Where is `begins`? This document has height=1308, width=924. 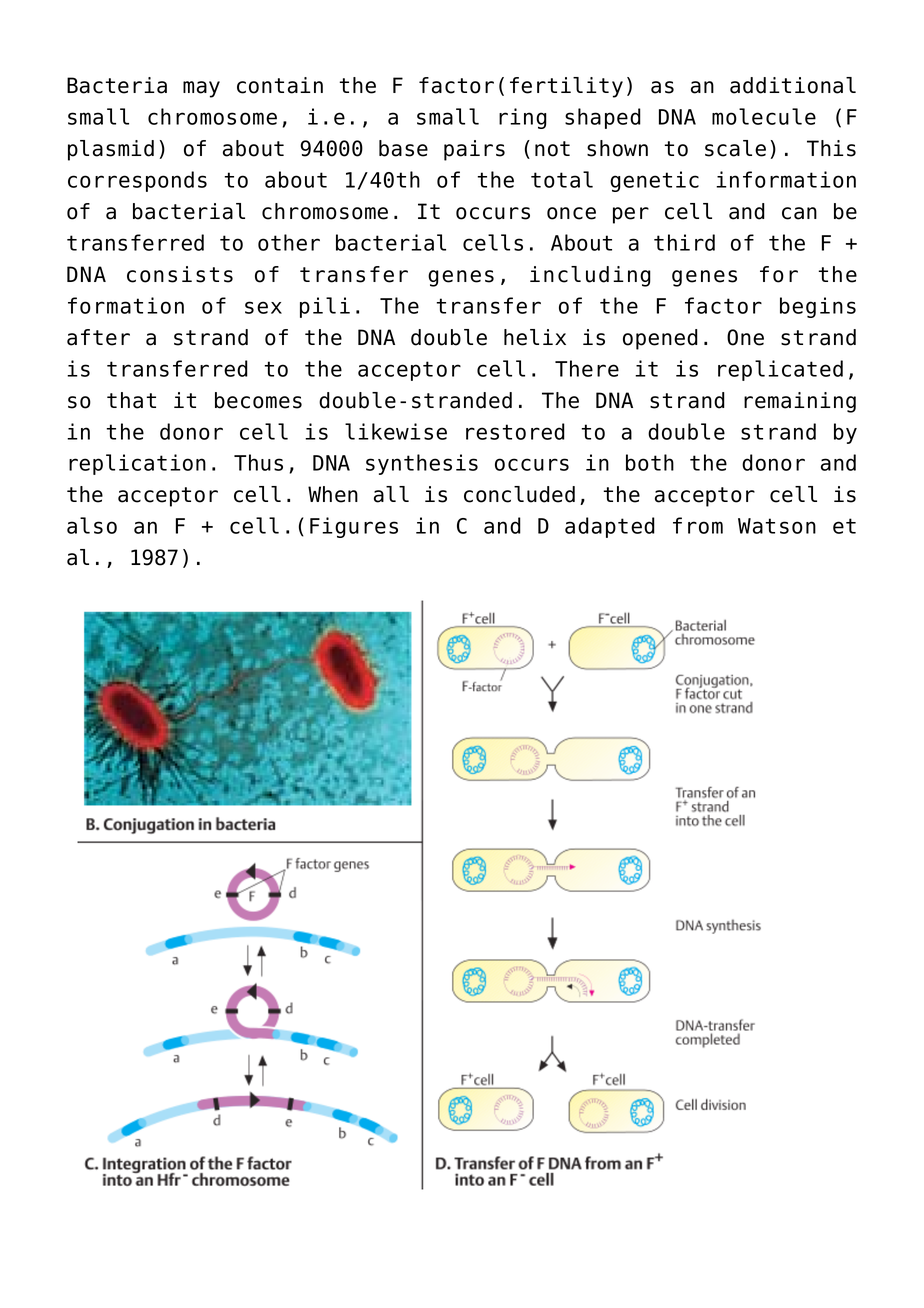 begins is located at coordinates (818, 307).
